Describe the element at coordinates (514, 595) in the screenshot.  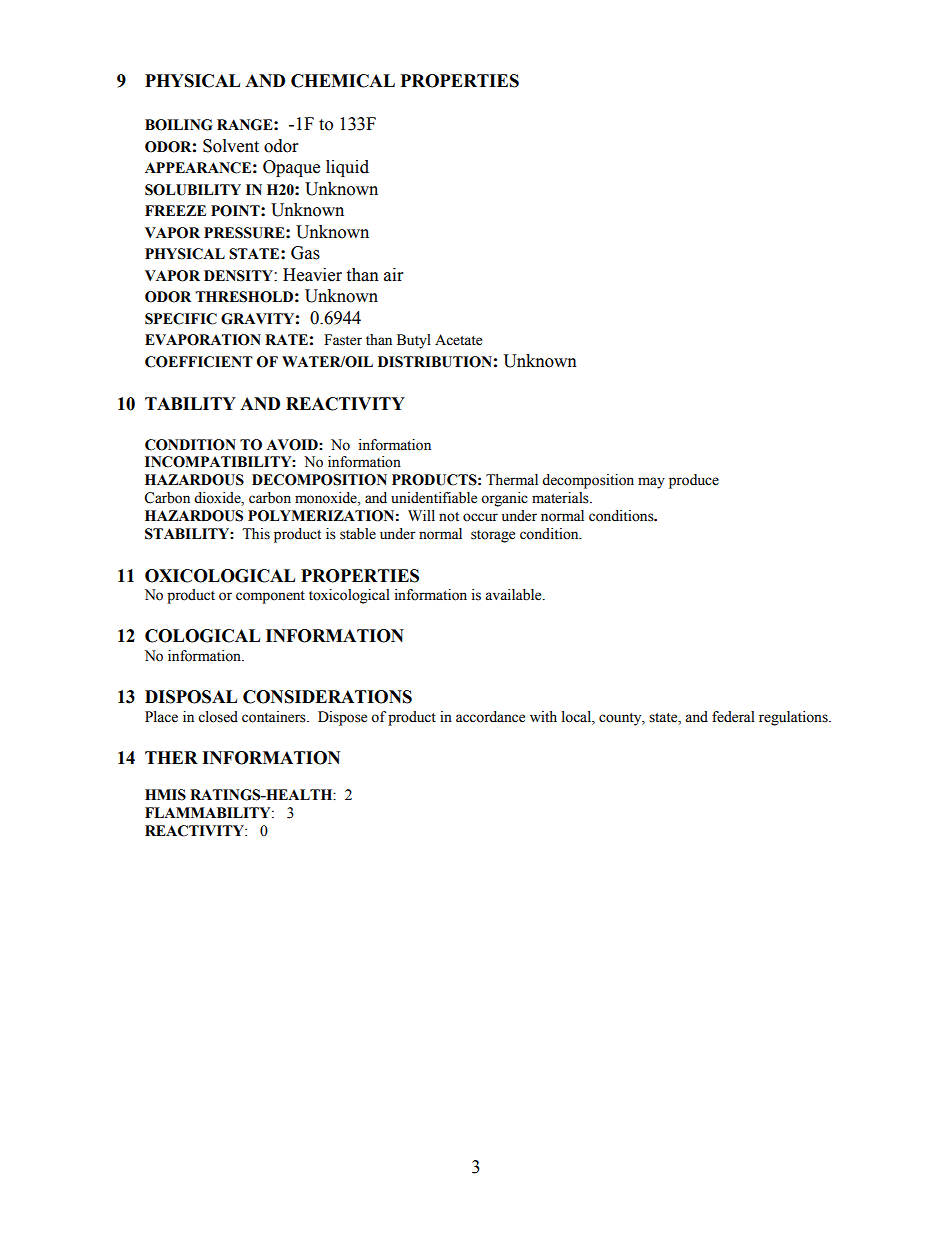
I see `available` at that location.
